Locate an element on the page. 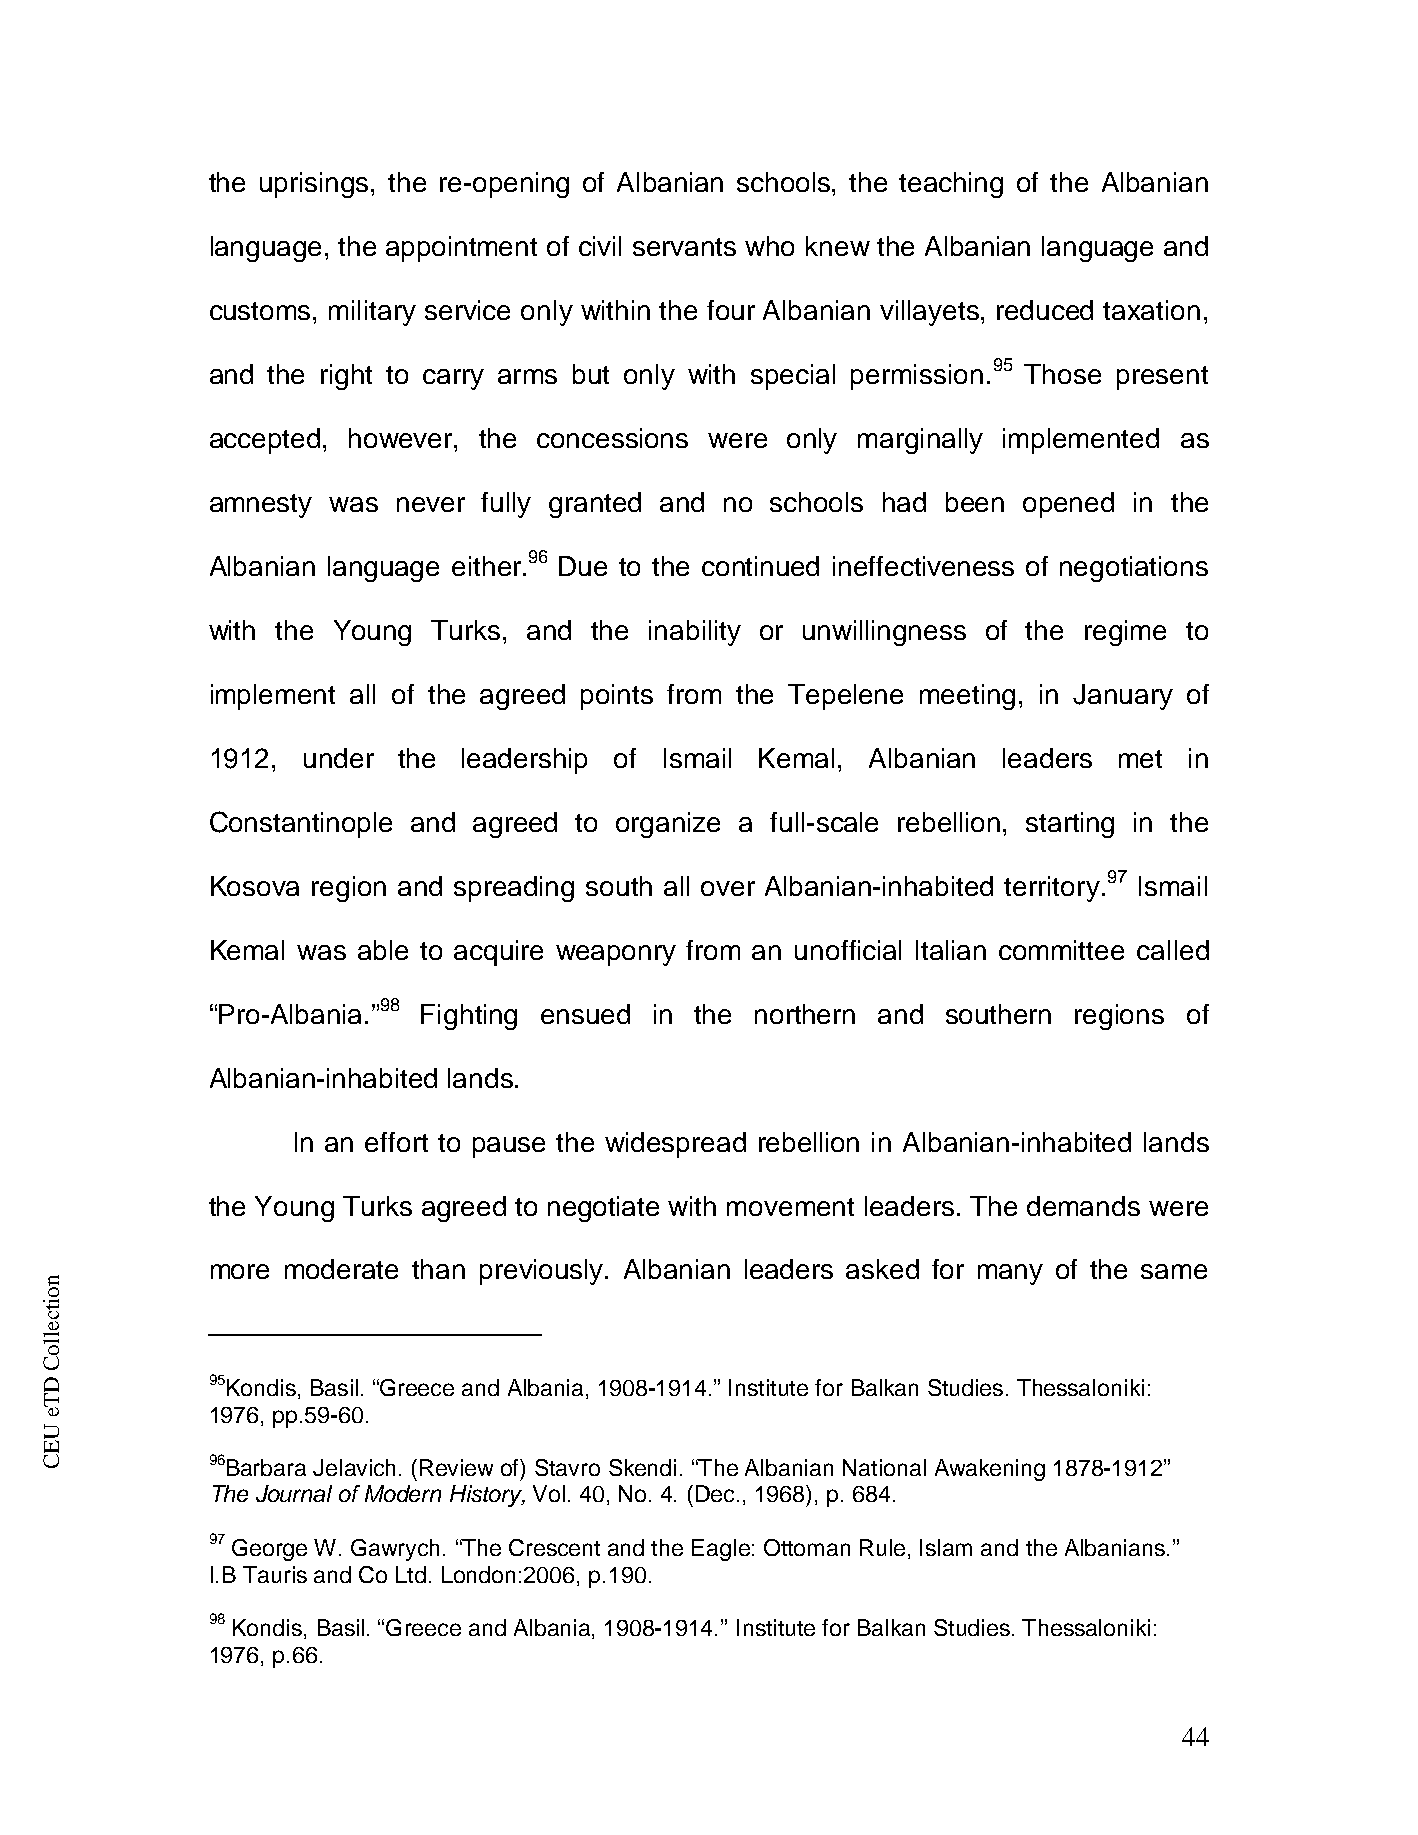 This document has height=1835, width=1418. Dec is located at coordinates (717, 1493).
